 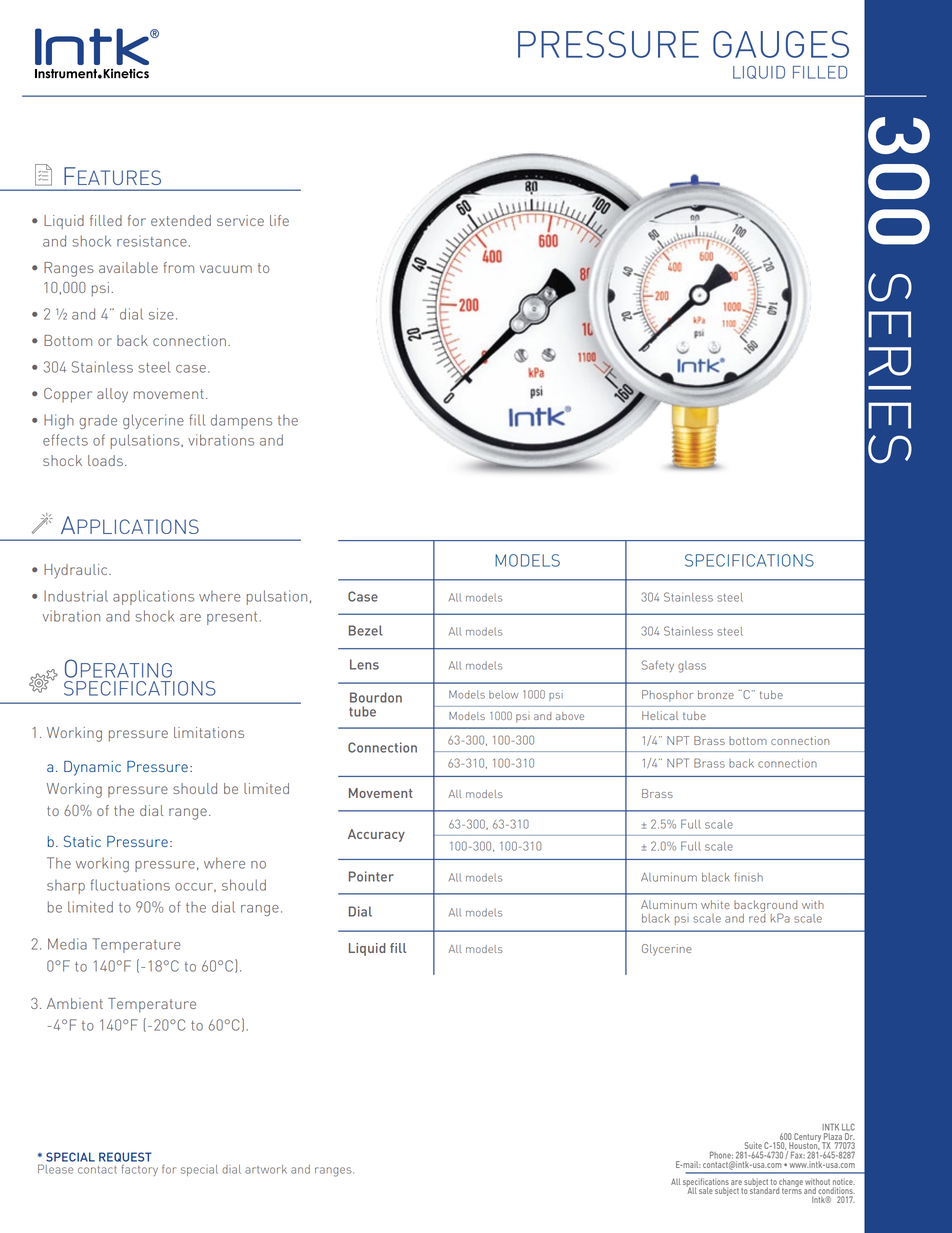 I want to click on factory, so click(x=139, y=1170).
